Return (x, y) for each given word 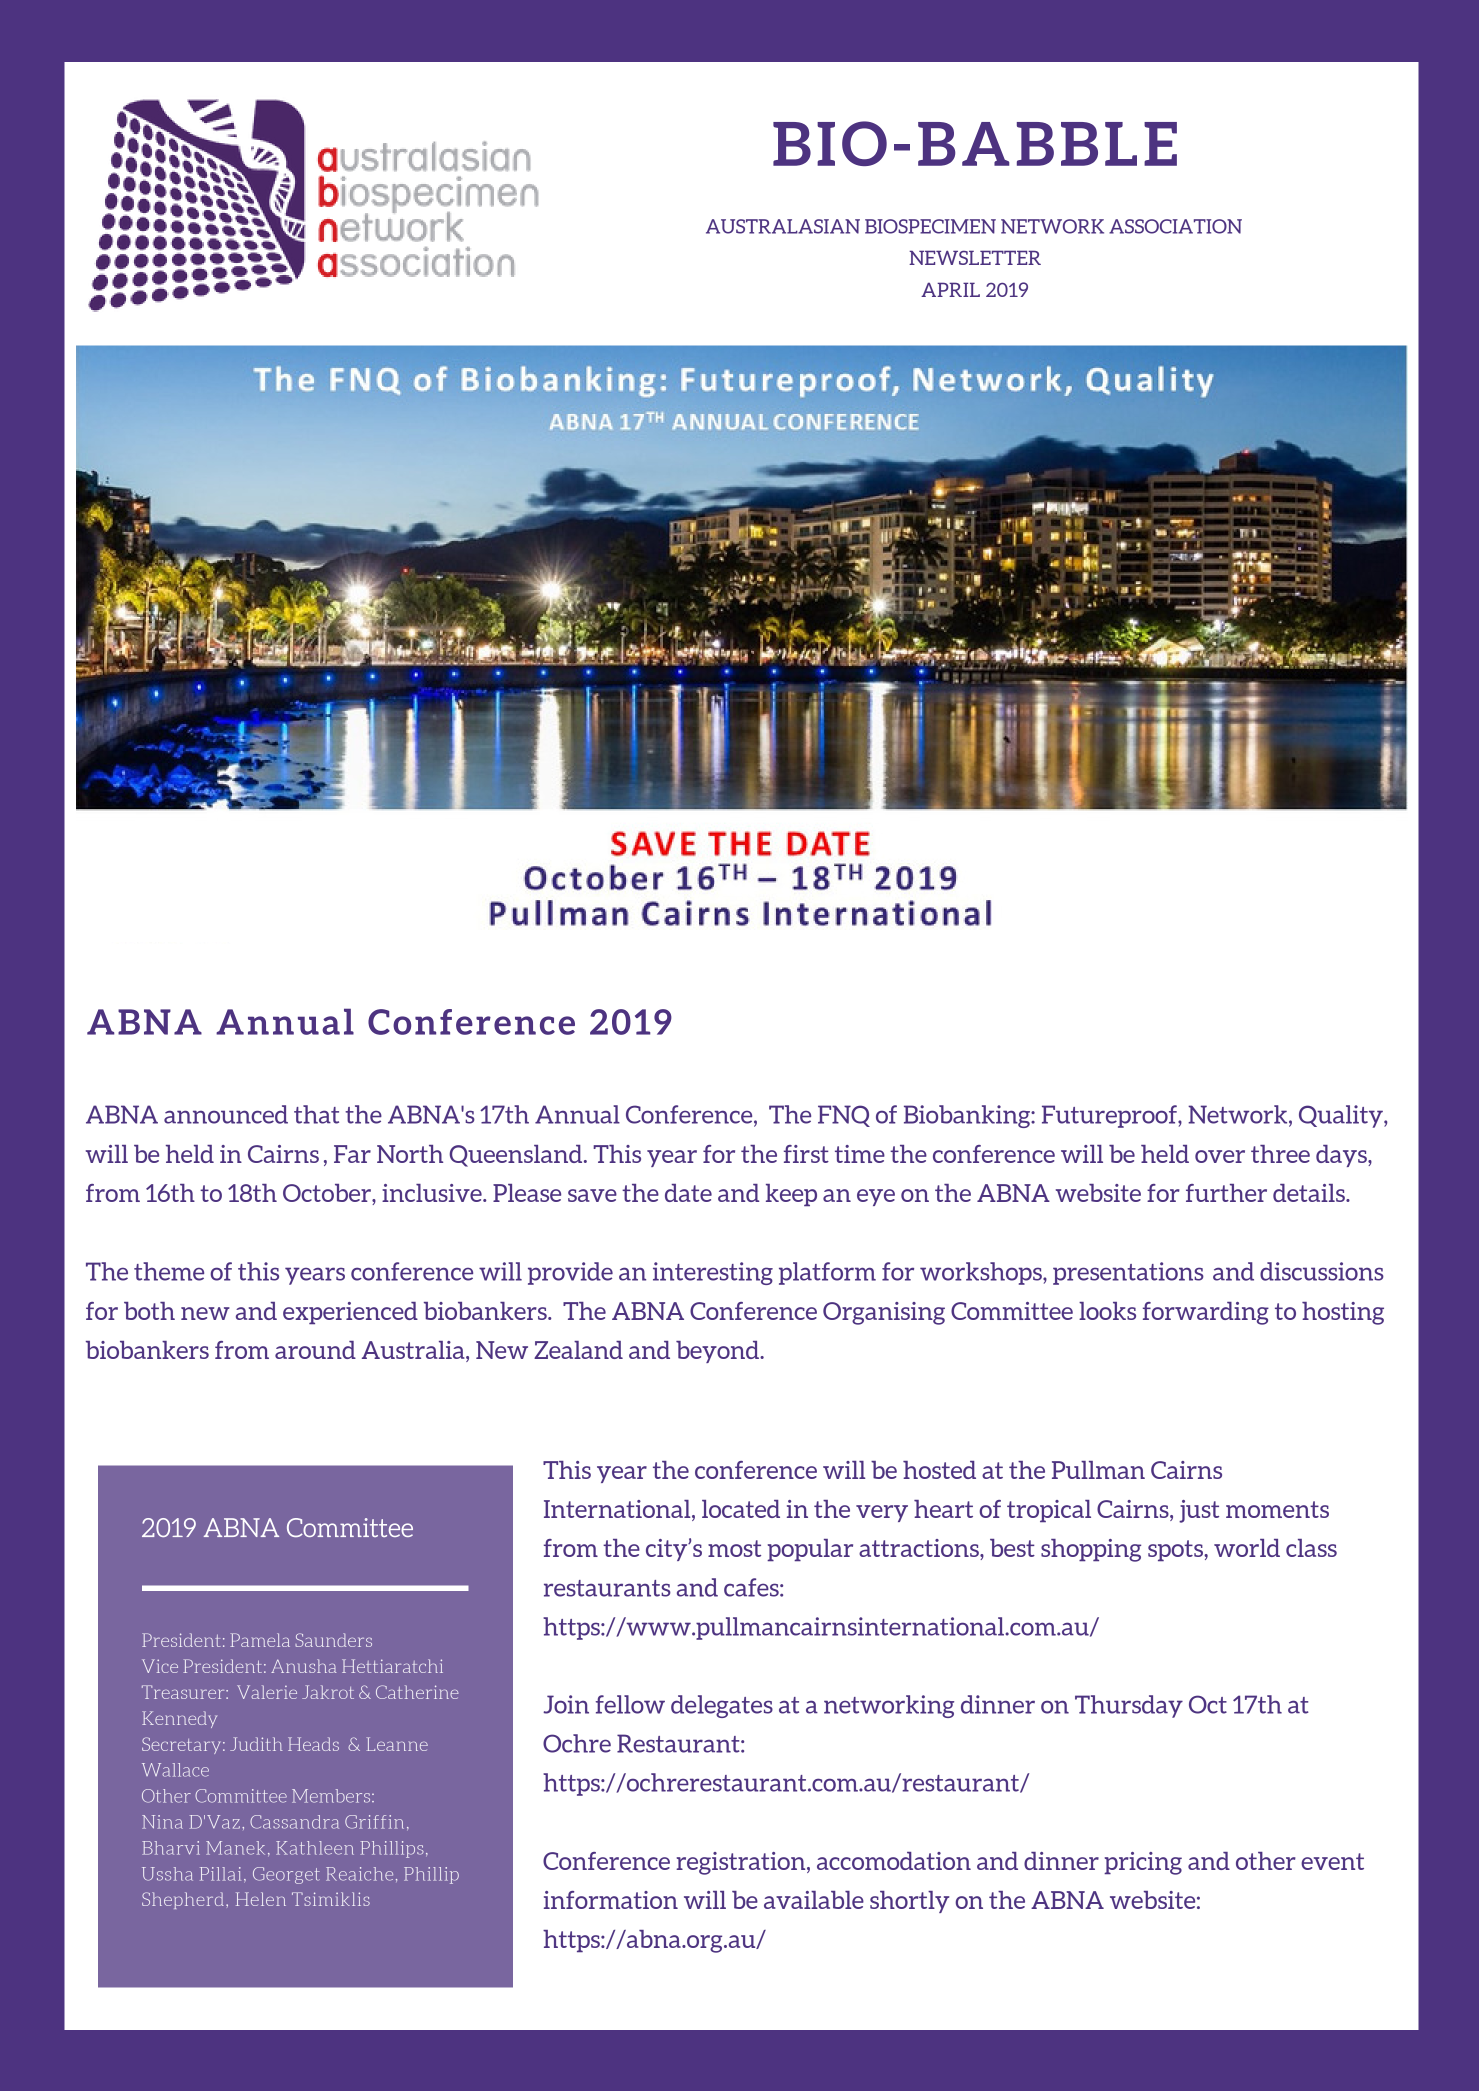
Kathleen (315, 1848)
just (1199, 1511)
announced (226, 1114)
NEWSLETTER (975, 257)
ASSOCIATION (1175, 226)
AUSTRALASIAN (783, 226)
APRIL (950, 289)
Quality (1342, 1116)
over (1220, 1156)
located (741, 1509)
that (316, 1114)
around (315, 1350)
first (806, 1154)
